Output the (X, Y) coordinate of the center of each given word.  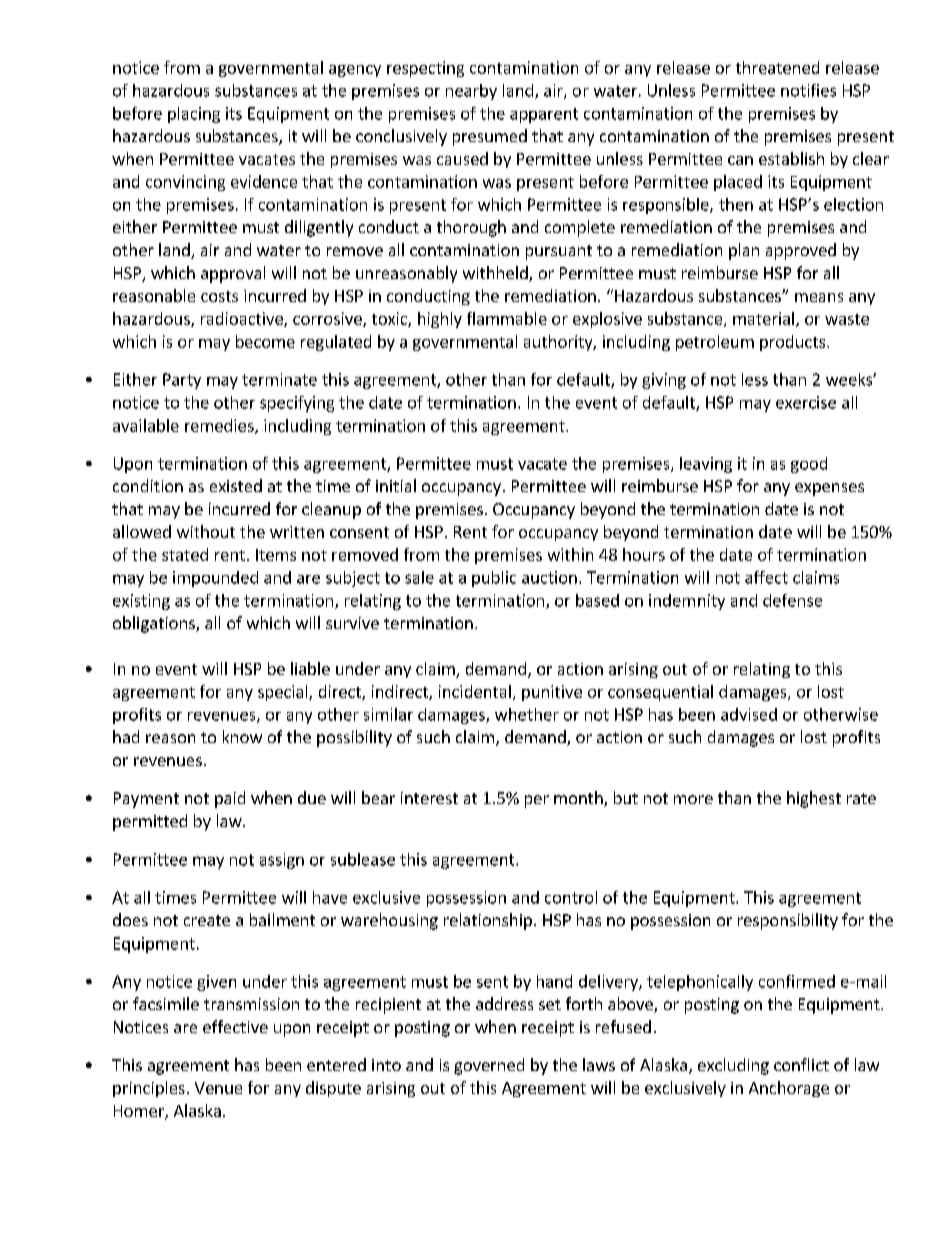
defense (792, 600)
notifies (808, 90)
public (494, 579)
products (794, 343)
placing (194, 115)
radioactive (243, 319)
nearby (471, 92)
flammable (507, 318)
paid (230, 799)
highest (814, 799)
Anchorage (789, 1089)
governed (489, 1066)
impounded (215, 579)
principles (149, 1089)
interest (429, 798)
